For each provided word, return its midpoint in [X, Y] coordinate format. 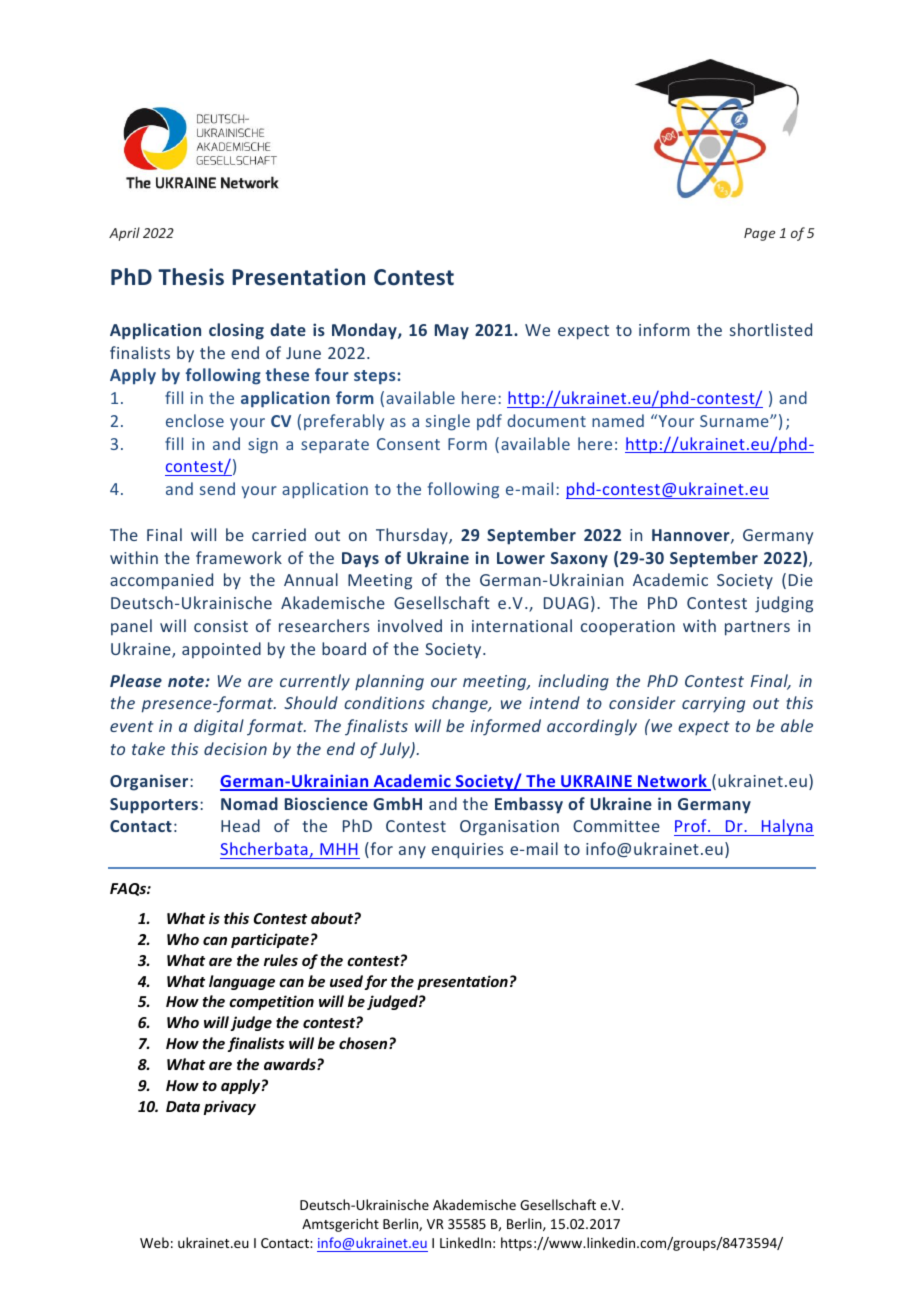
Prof [692, 825]
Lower [521, 558]
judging [784, 604]
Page [759, 234]
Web [154, 1242]
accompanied [161, 581]
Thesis [191, 277]
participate [270, 940]
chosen [364, 1043]
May [452, 332]
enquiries [467, 851]
